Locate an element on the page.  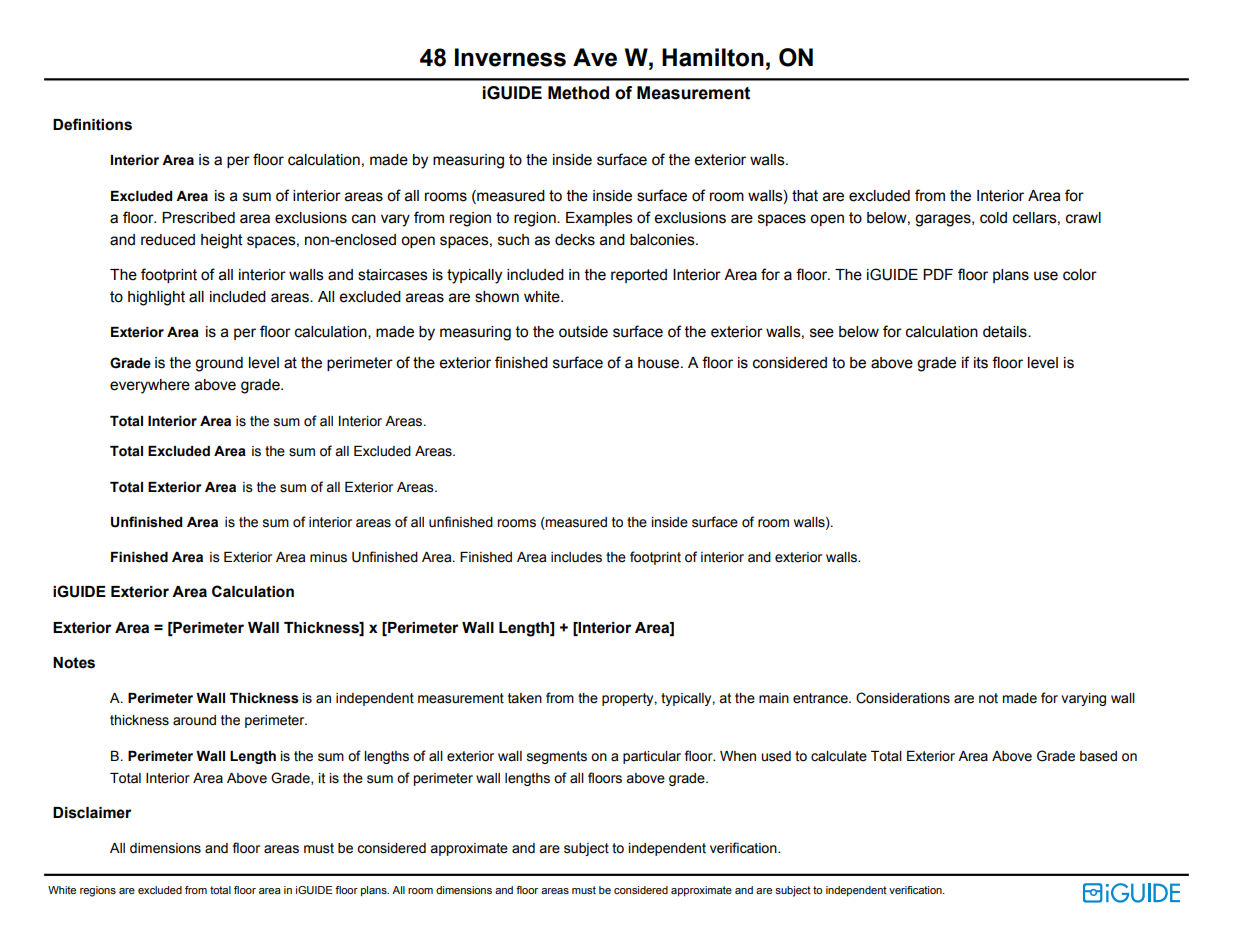
Disclaimer is located at coordinates (92, 813).
